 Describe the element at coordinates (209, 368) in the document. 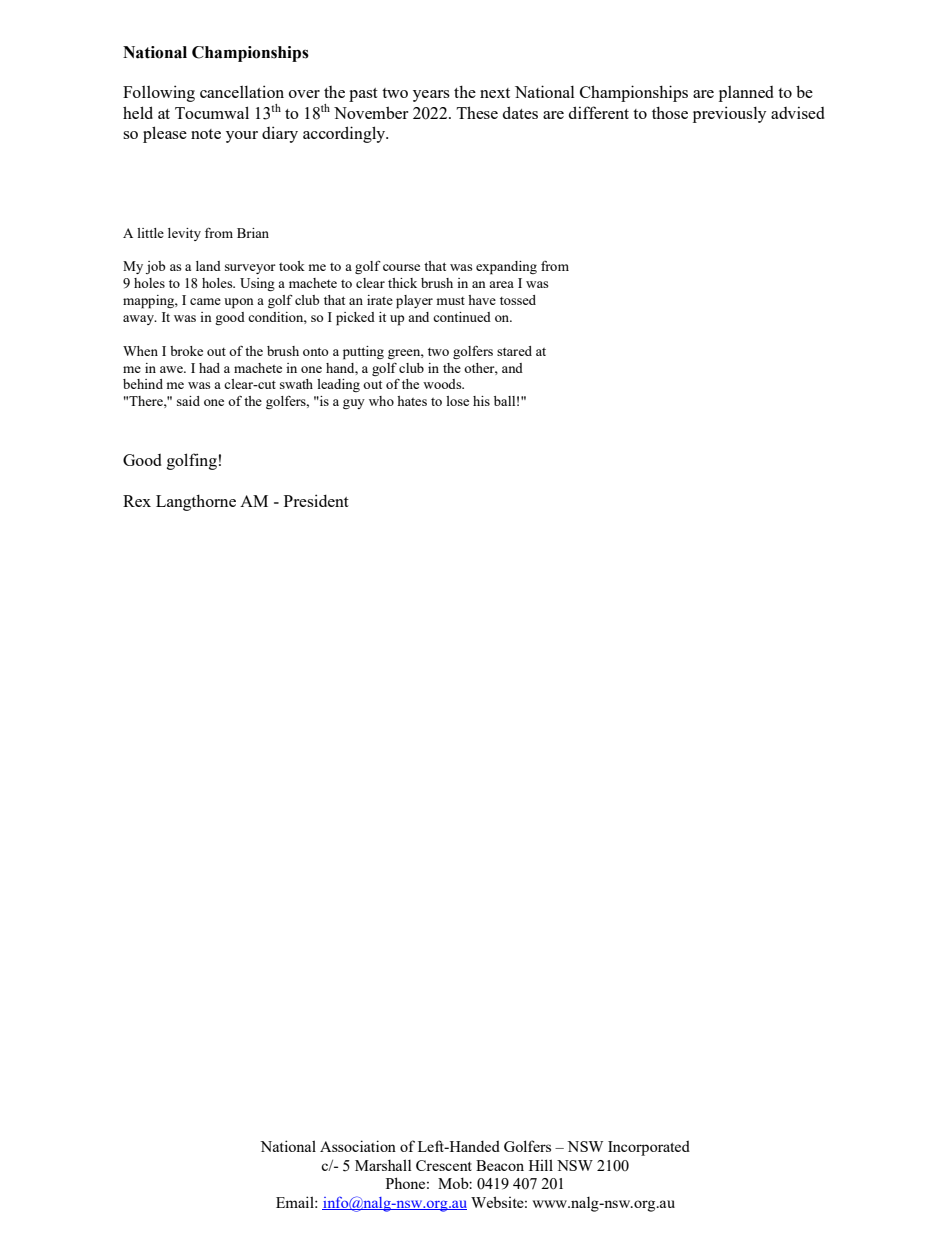

I see `had` at that location.
